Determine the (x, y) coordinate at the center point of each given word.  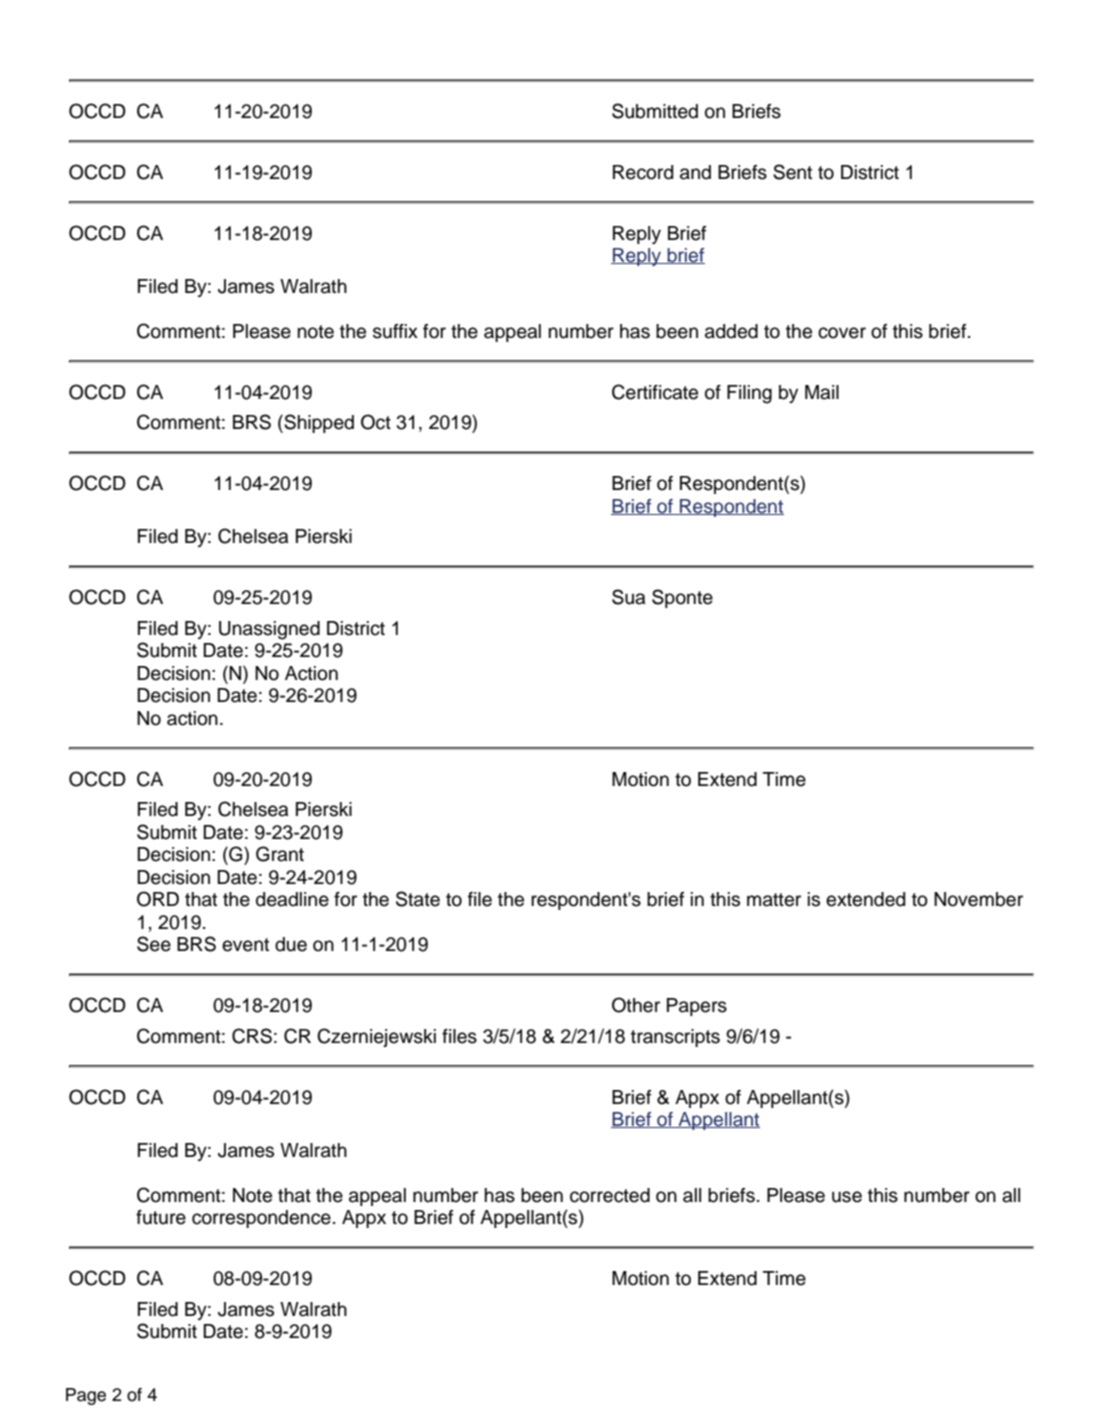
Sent (792, 172)
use (847, 1197)
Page (86, 1396)
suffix (395, 331)
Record (643, 172)
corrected (610, 1195)
